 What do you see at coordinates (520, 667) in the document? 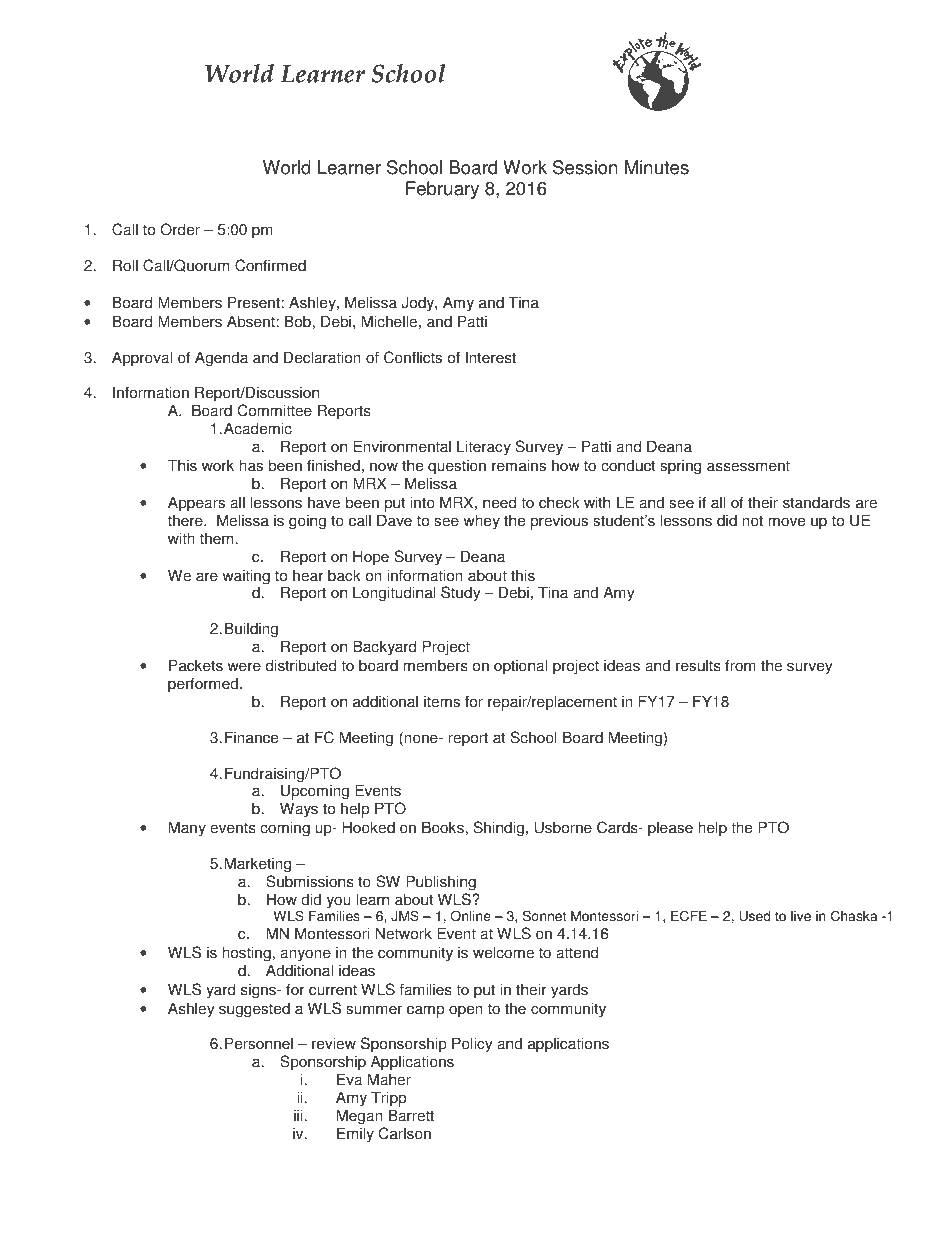
I see `optional` at bounding box center [520, 667].
